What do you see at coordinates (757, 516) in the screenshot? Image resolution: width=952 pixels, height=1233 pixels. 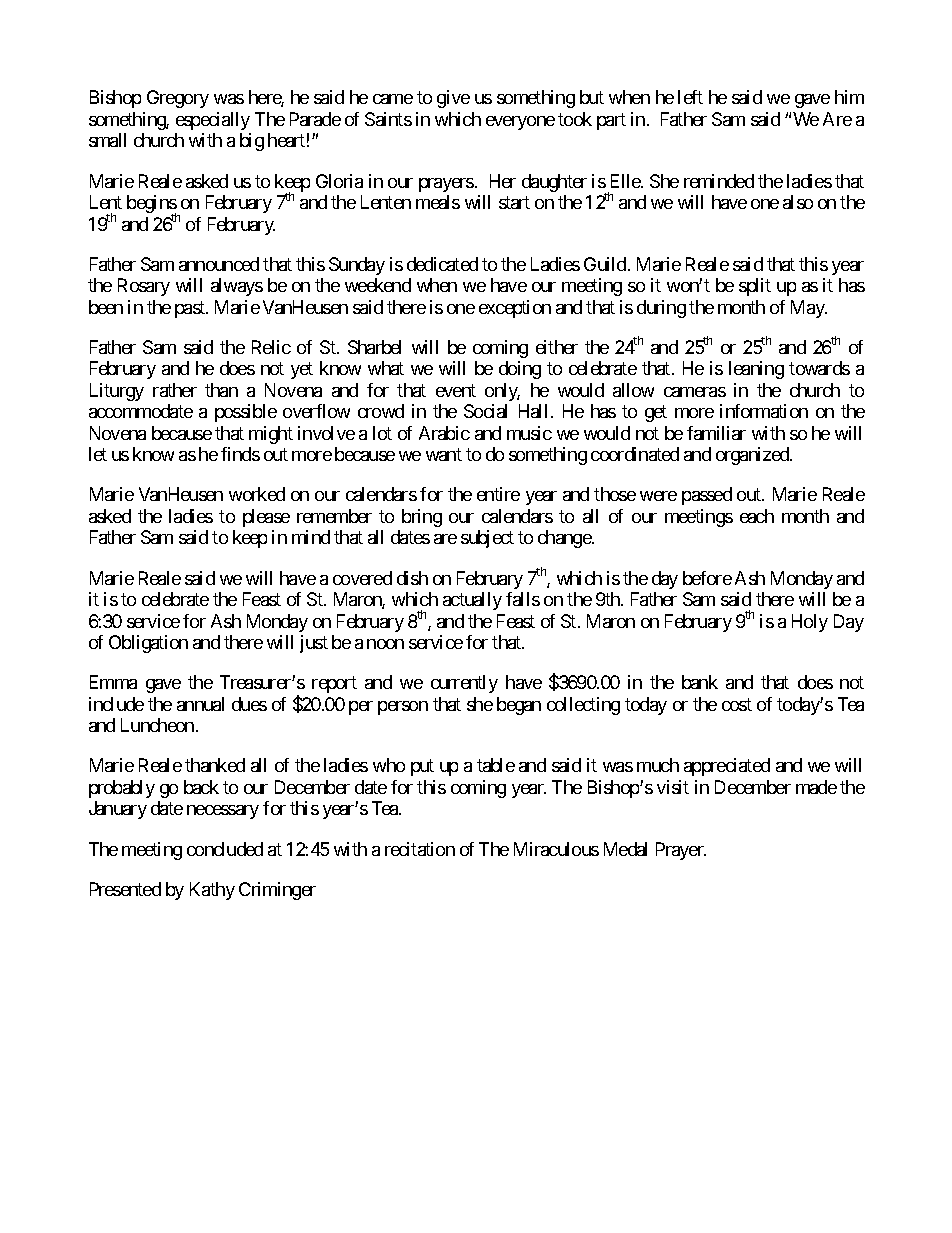 I see `each` at bounding box center [757, 516].
